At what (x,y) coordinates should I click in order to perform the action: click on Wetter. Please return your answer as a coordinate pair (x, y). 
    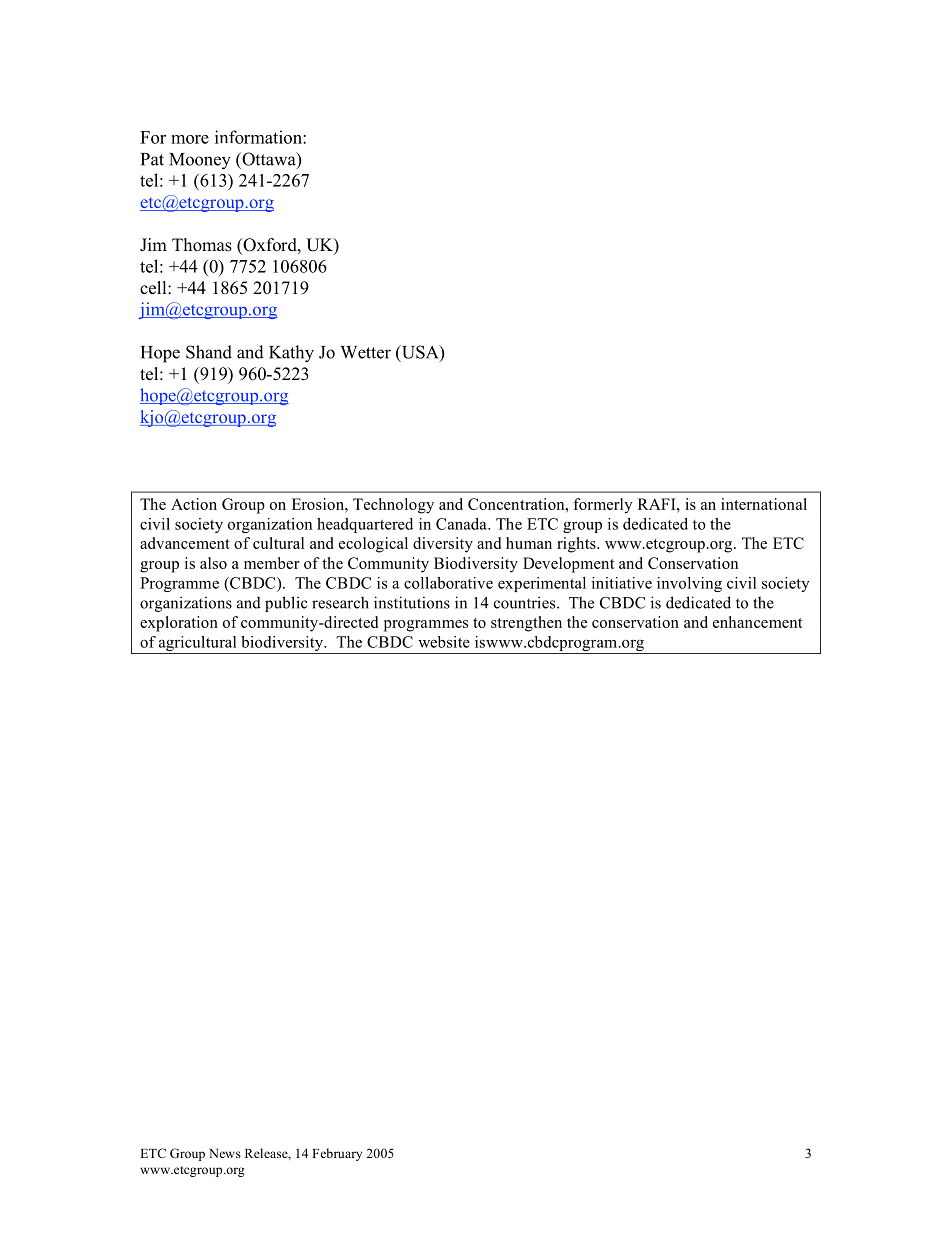
    Looking at the image, I should click on (365, 352).
